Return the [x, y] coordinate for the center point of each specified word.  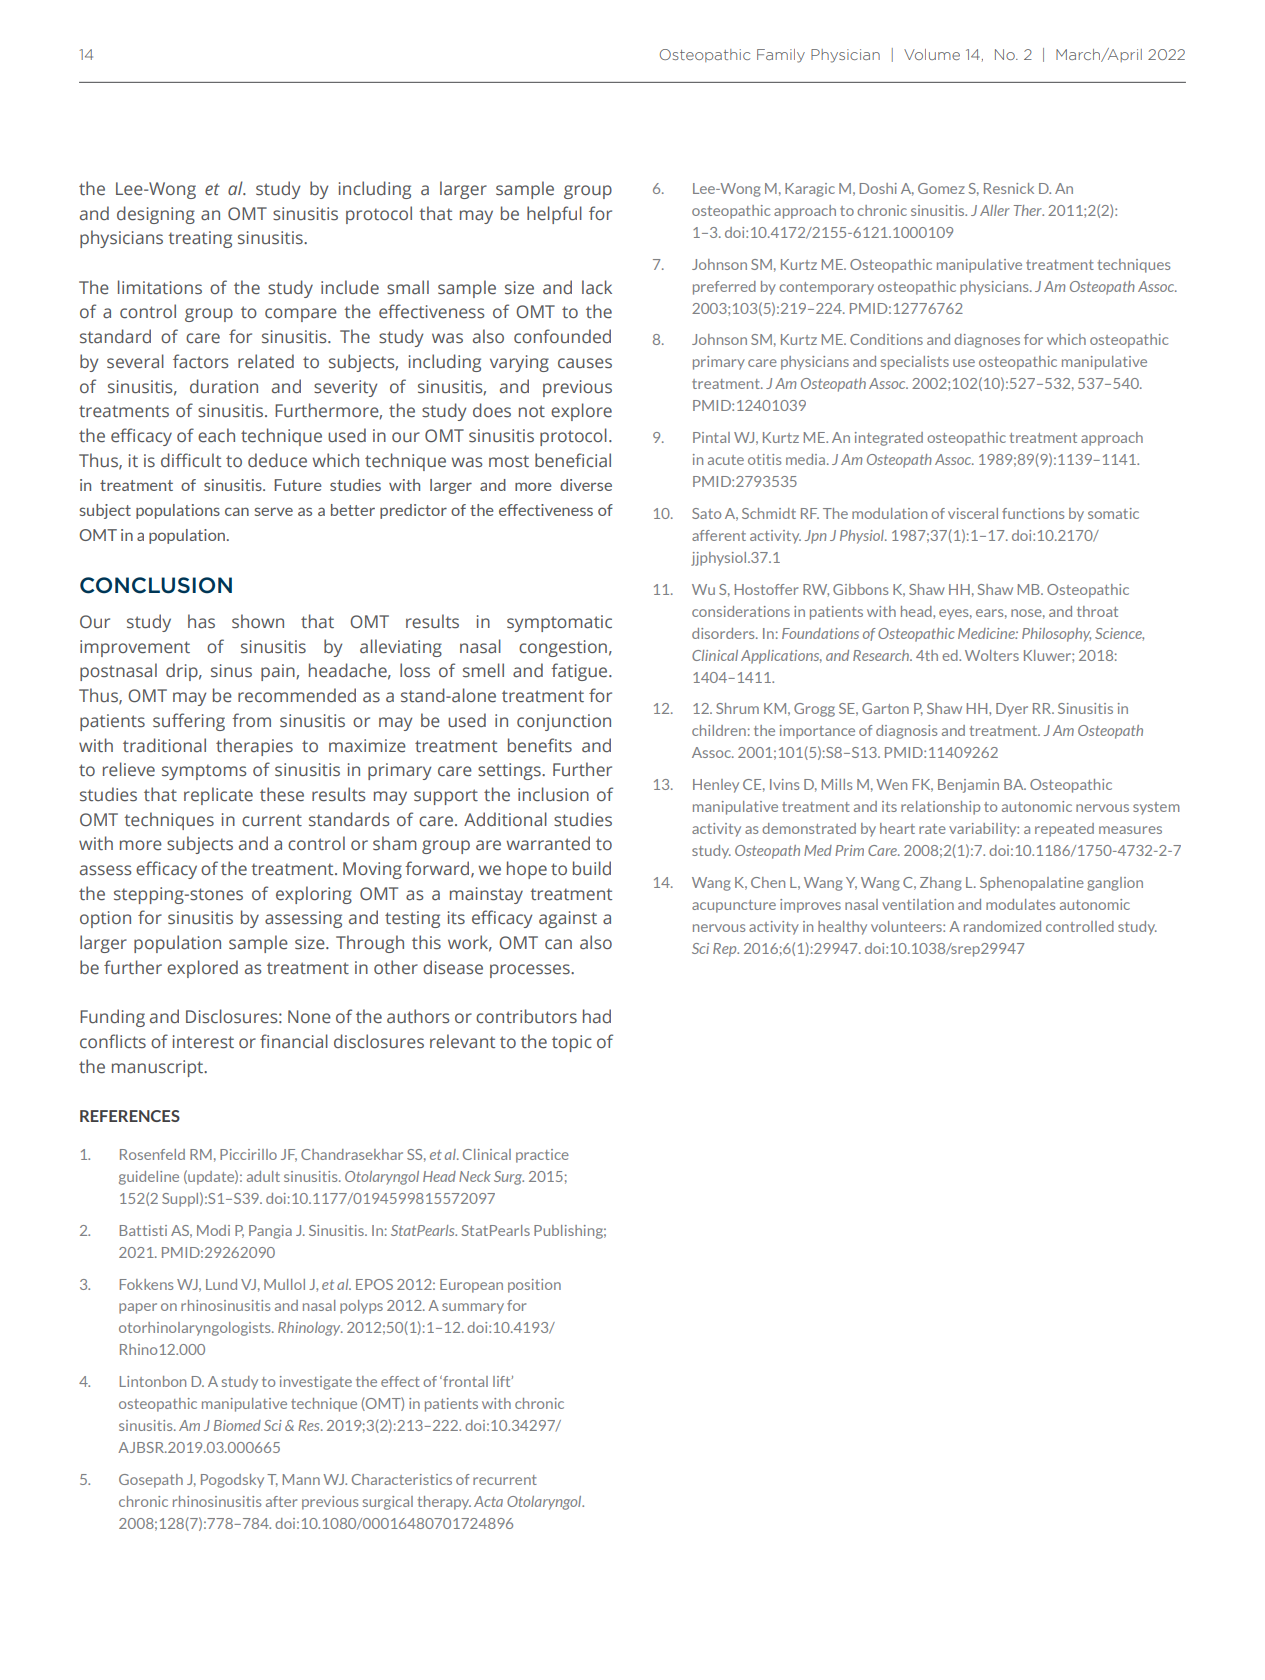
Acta [488, 1501]
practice [542, 1156]
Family [781, 56]
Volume [932, 54]
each [216, 435]
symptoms [204, 772]
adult [263, 1176]
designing [156, 215]
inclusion [553, 794]
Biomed [237, 1425]
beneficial [573, 460]
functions [1033, 513]
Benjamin [968, 786]
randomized [1002, 926]
